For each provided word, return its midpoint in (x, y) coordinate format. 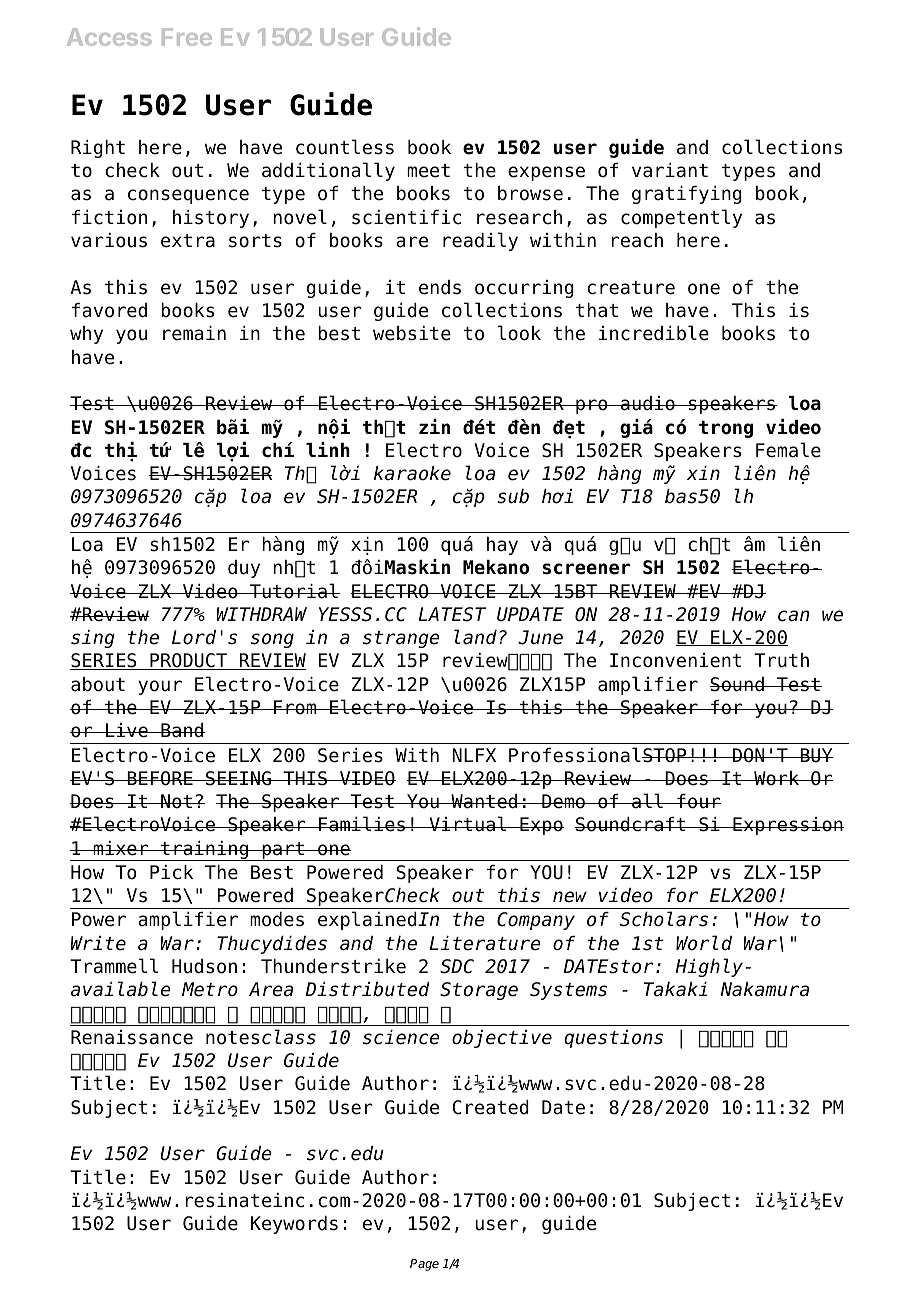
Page (424, 1265)
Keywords (294, 1225)
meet (428, 171)
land (475, 637)
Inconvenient (675, 660)
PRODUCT (188, 661)
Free (187, 37)
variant (670, 170)
